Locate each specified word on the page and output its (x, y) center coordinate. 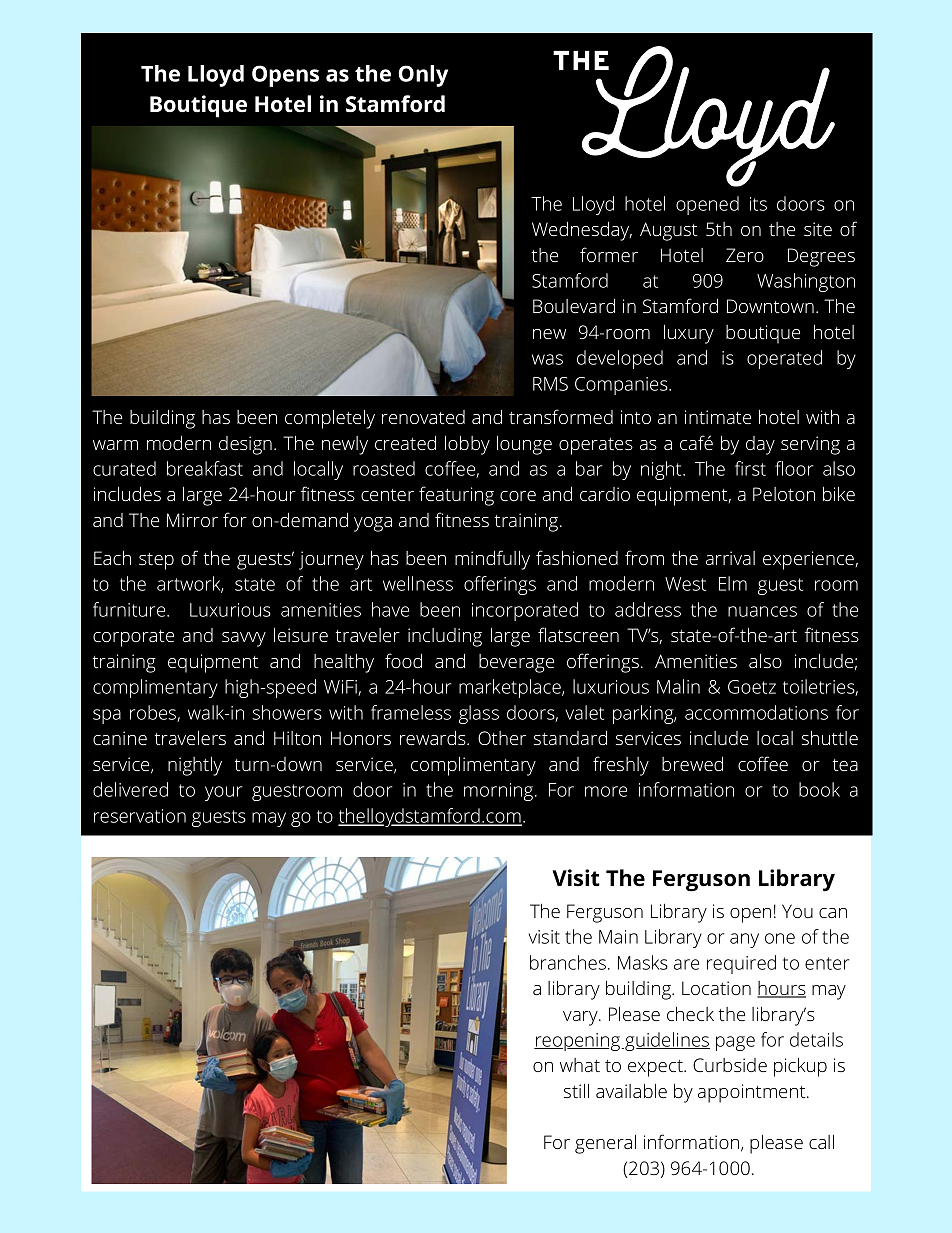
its (758, 204)
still (576, 1091)
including (445, 637)
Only (423, 76)
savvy (244, 639)
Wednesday (582, 231)
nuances (762, 611)
